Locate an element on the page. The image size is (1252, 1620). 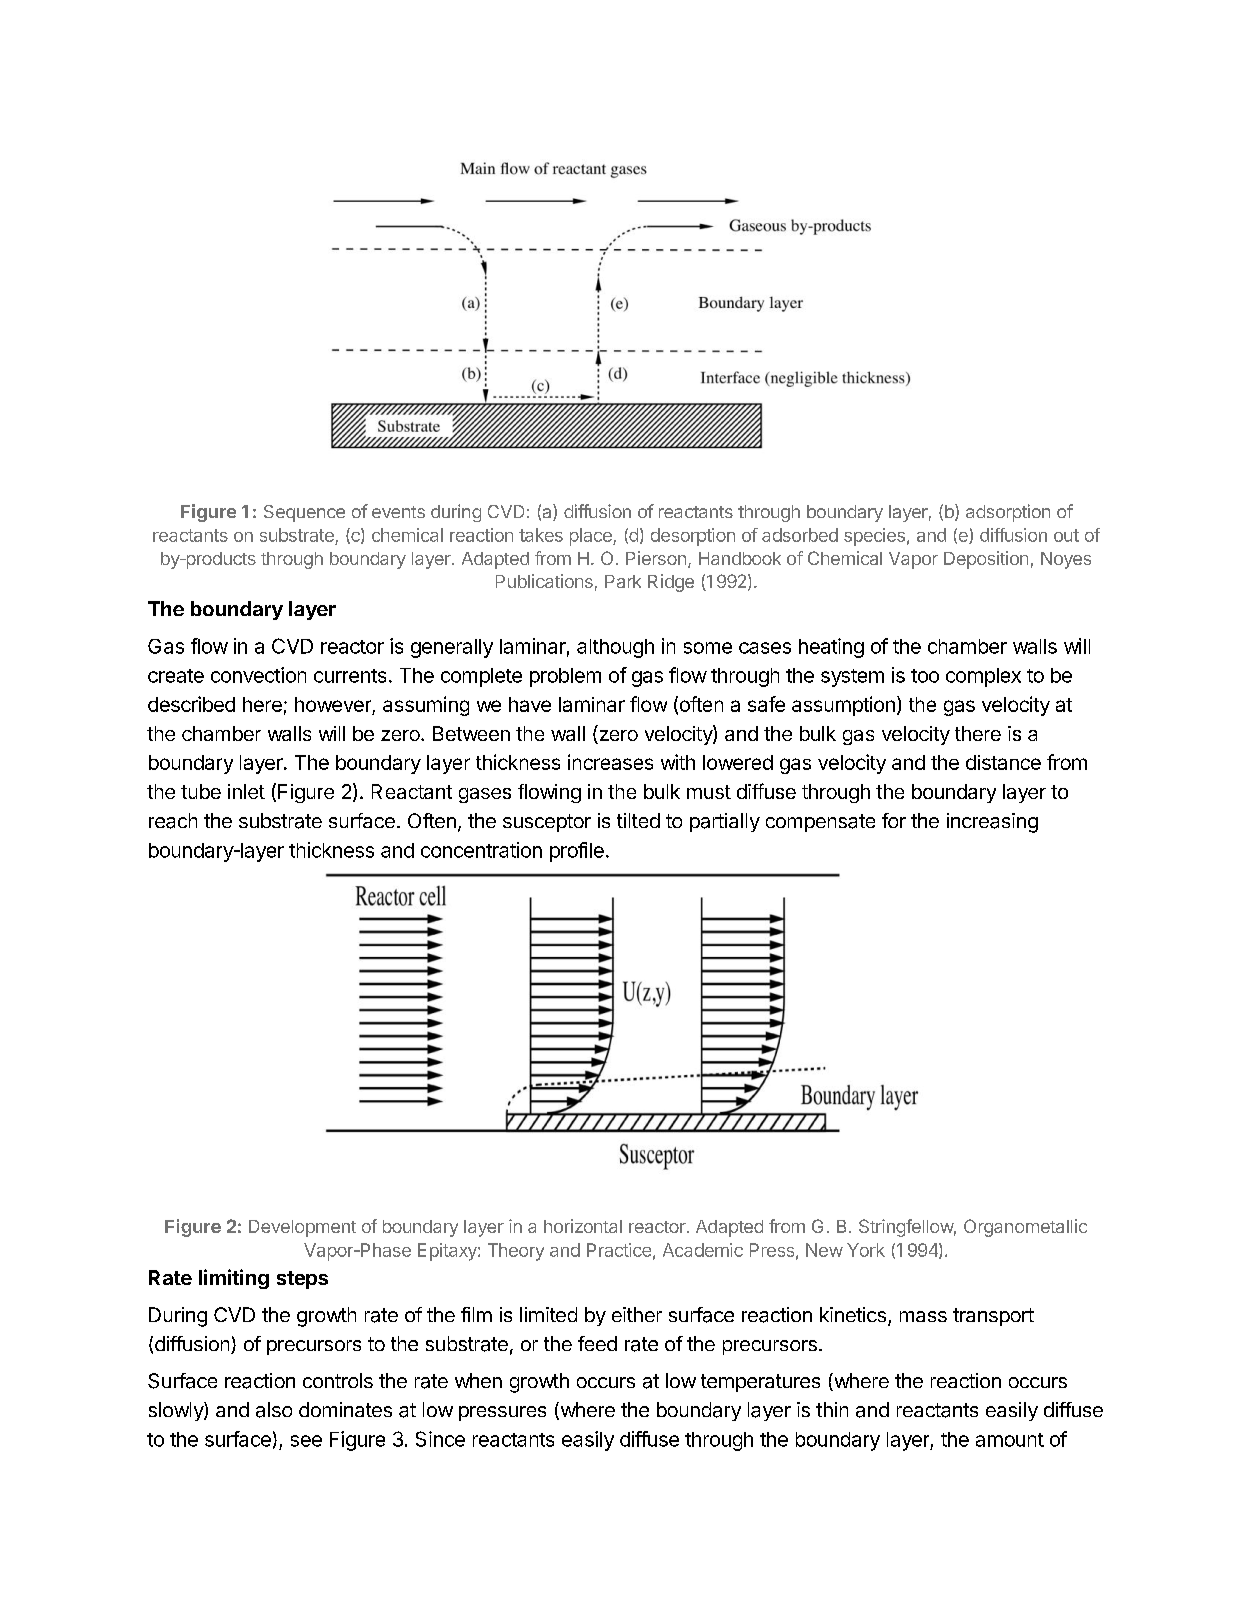
place is located at coordinates (592, 537).
